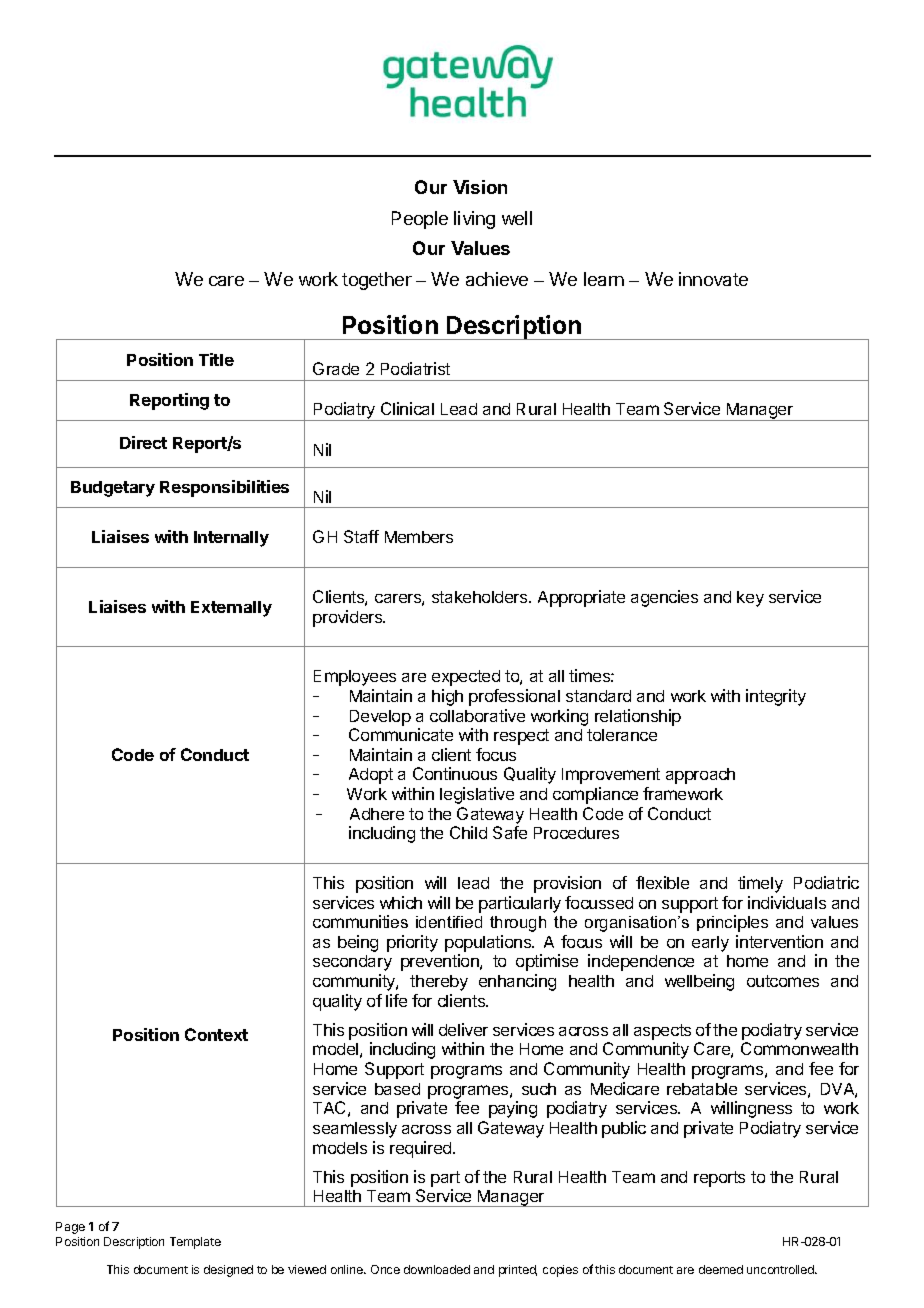 The image size is (924, 1308). Describe the element at coordinates (713, 279) in the page. I see `innovate` at that location.
